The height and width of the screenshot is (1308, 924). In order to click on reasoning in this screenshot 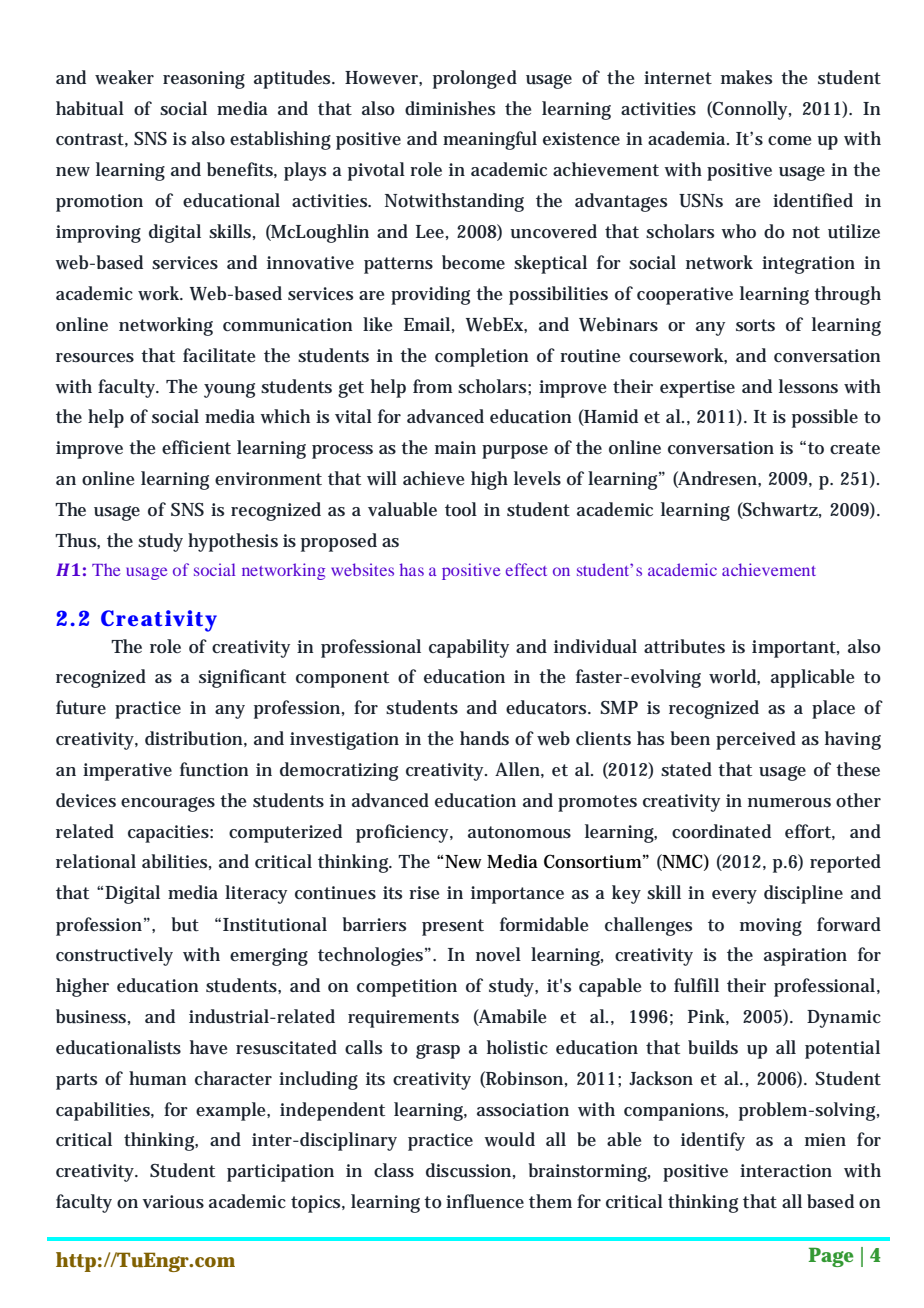, I will do `click(204, 80)`.
